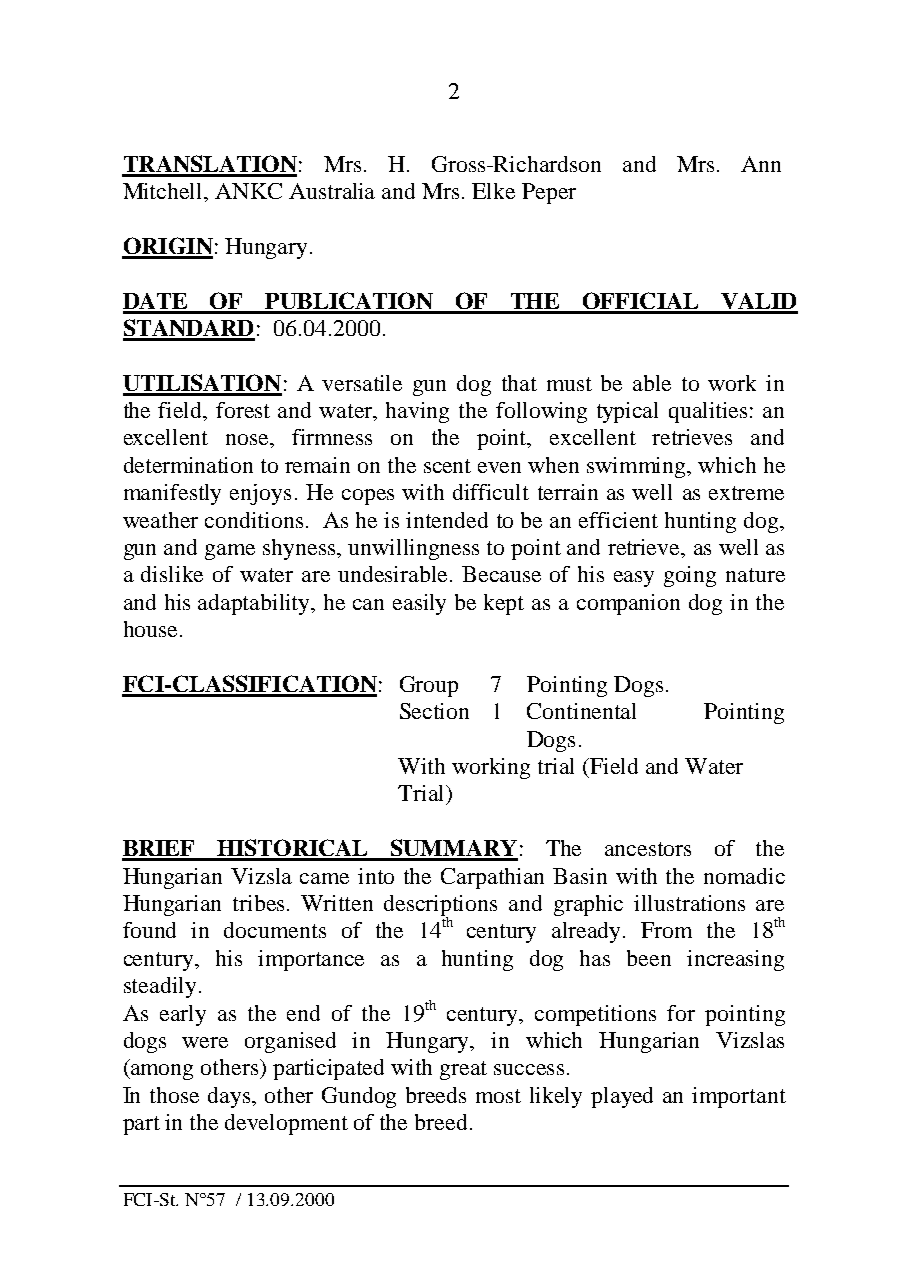 The image size is (909, 1288). I want to click on illustrations, so click(689, 903).
